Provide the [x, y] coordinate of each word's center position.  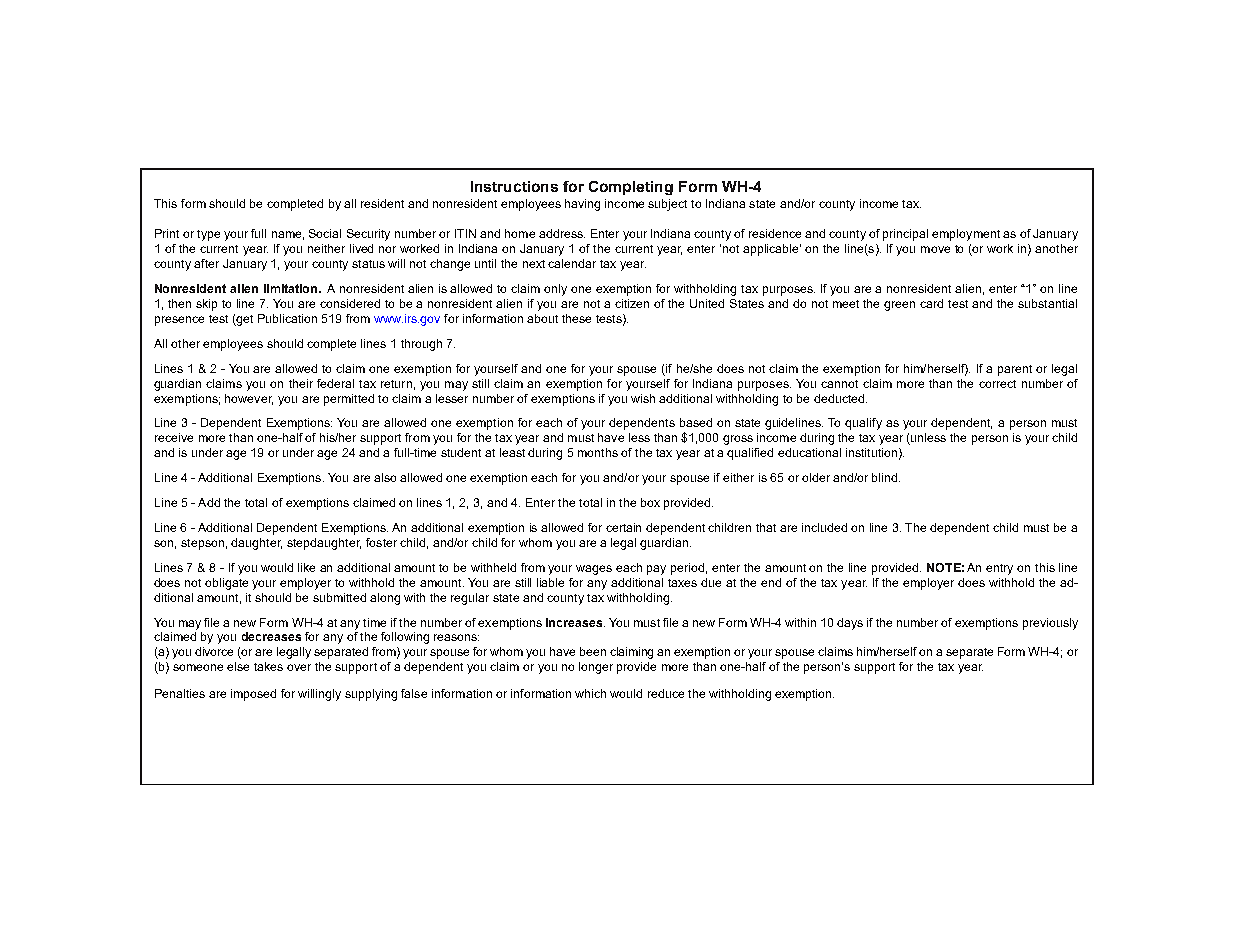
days [850, 624]
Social [325, 233]
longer [596, 668]
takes [268, 666]
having [582, 205]
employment [966, 235]
